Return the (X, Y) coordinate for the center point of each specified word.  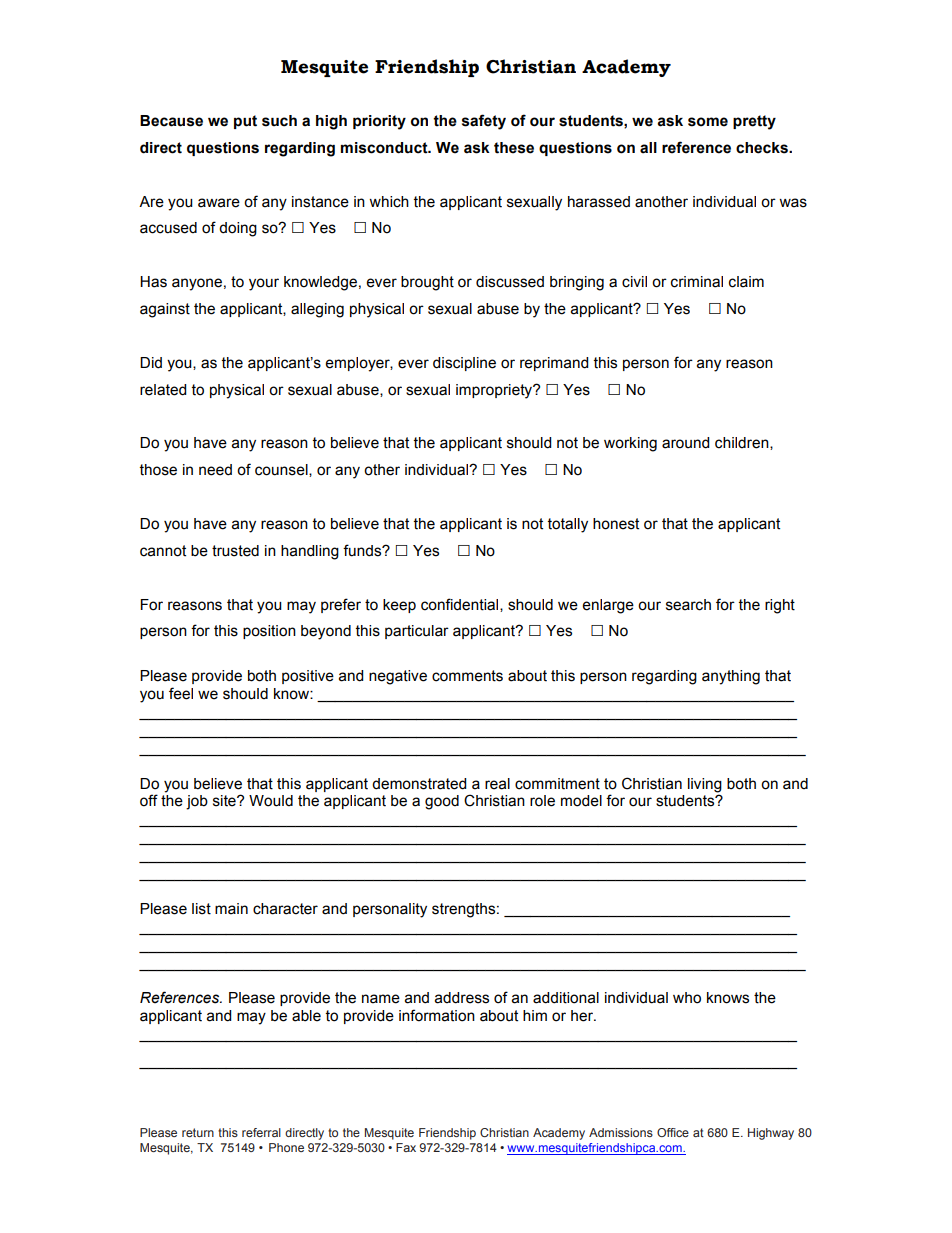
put (245, 122)
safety (484, 122)
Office (673, 1132)
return (198, 1132)
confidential (461, 605)
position (269, 632)
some (708, 122)
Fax (406, 1147)
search (688, 605)
